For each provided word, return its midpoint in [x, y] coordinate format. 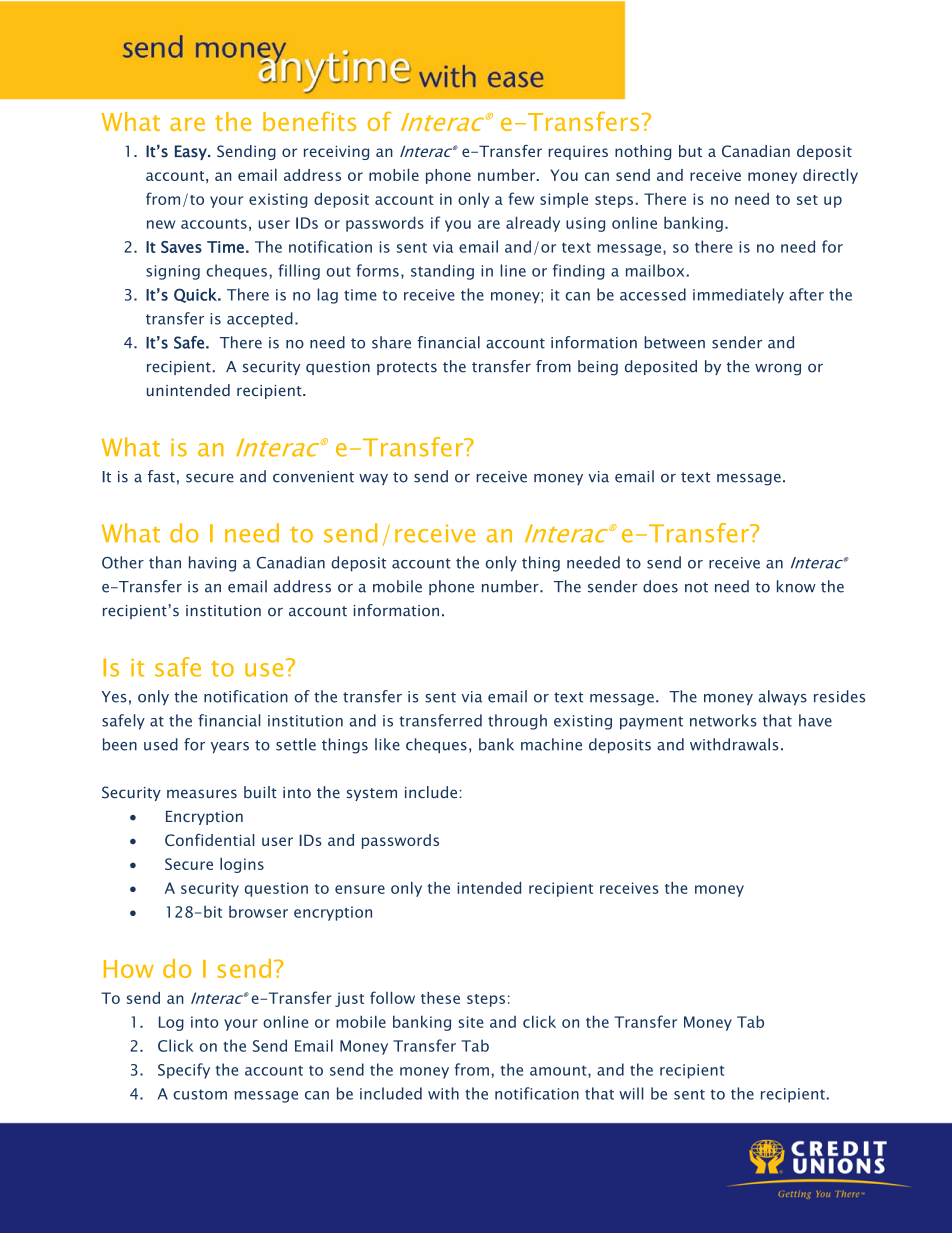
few [521, 198]
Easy [192, 152]
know [796, 586]
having [212, 564]
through [517, 722]
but [690, 151]
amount [559, 1071]
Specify [184, 1071]
